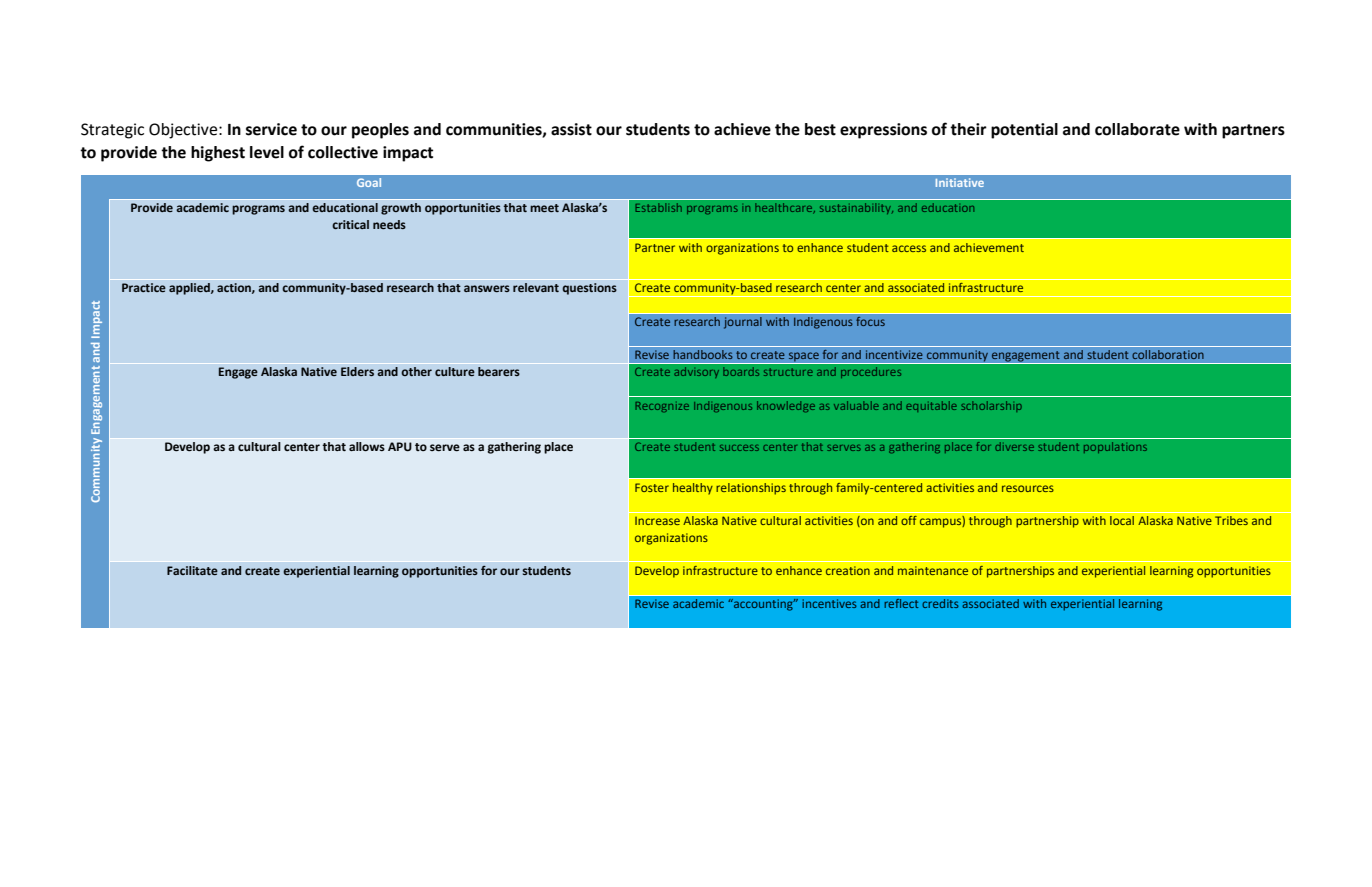 The width and height of the screenshot is (1372, 887). Describe the element at coordinates (870, 321) in the screenshot. I see `focus` at that location.
